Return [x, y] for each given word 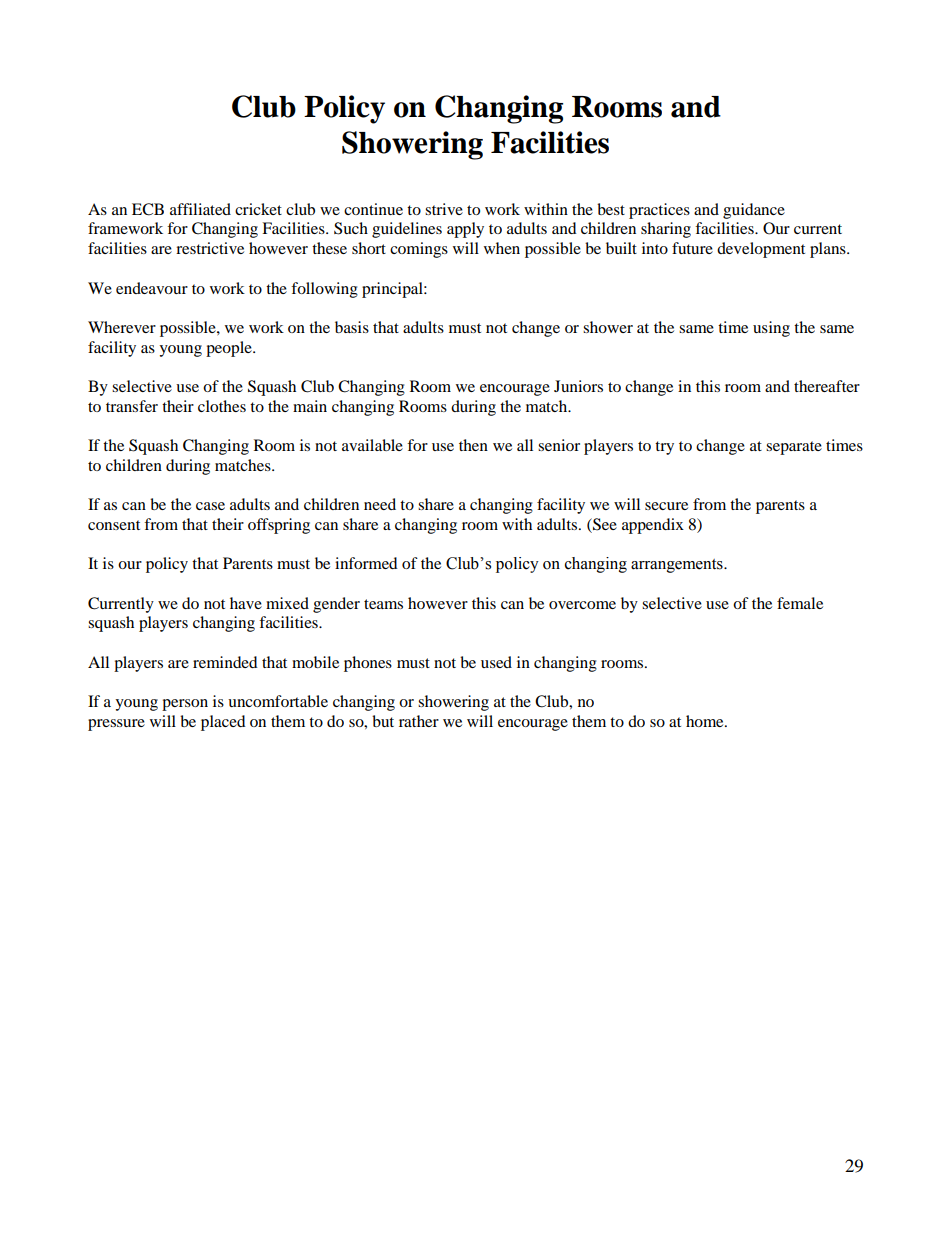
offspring [279, 526]
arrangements [678, 566]
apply [465, 230]
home [706, 721]
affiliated [200, 209]
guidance [754, 211]
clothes [222, 406]
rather [419, 721]
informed [366, 563]
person [185, 705]
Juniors [578, 386]
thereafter [827, 386]
